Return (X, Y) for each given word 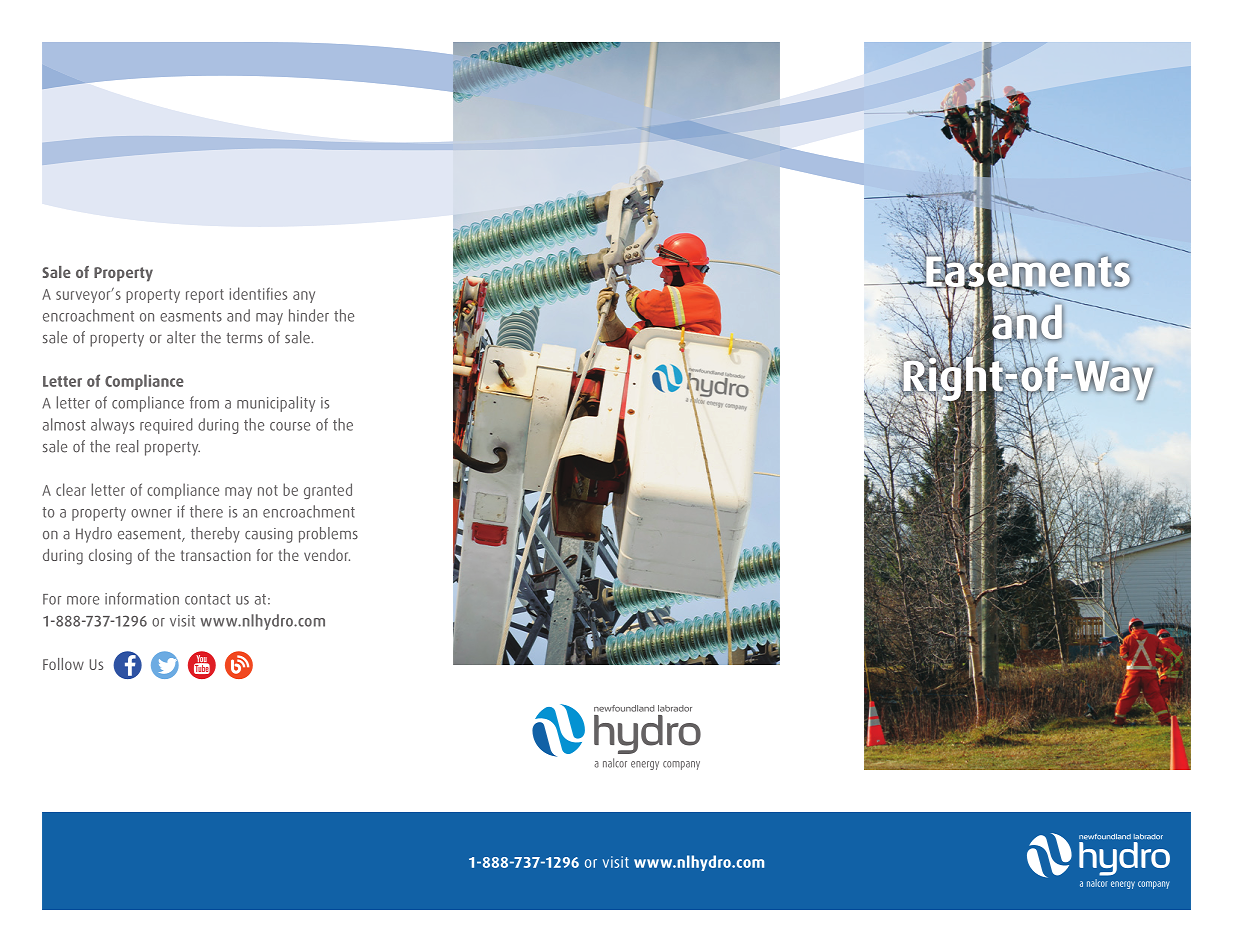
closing (110, 557)
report (205, 296)
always (112, 426)
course (290, 426)
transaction (216, 555)
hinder (309, 315)
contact (208, 599)
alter (181, 337)
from (204, 402)
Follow (63, 664)
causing (269, 535)
